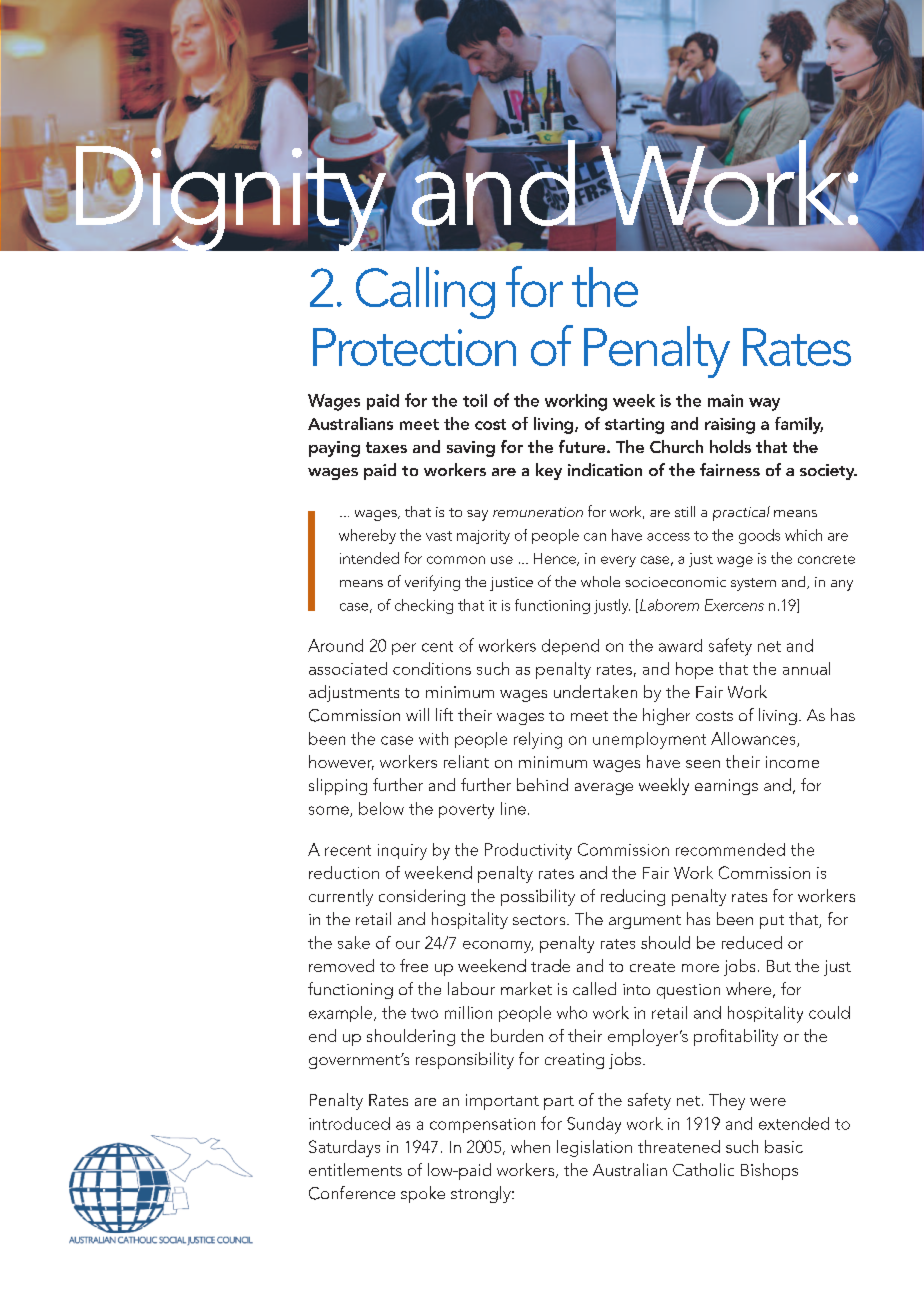 The width and height of the document is (924, 1308). What do you see at coordinates (772, 922) in the document?
I see `put` at bounding box center [772, 922].
